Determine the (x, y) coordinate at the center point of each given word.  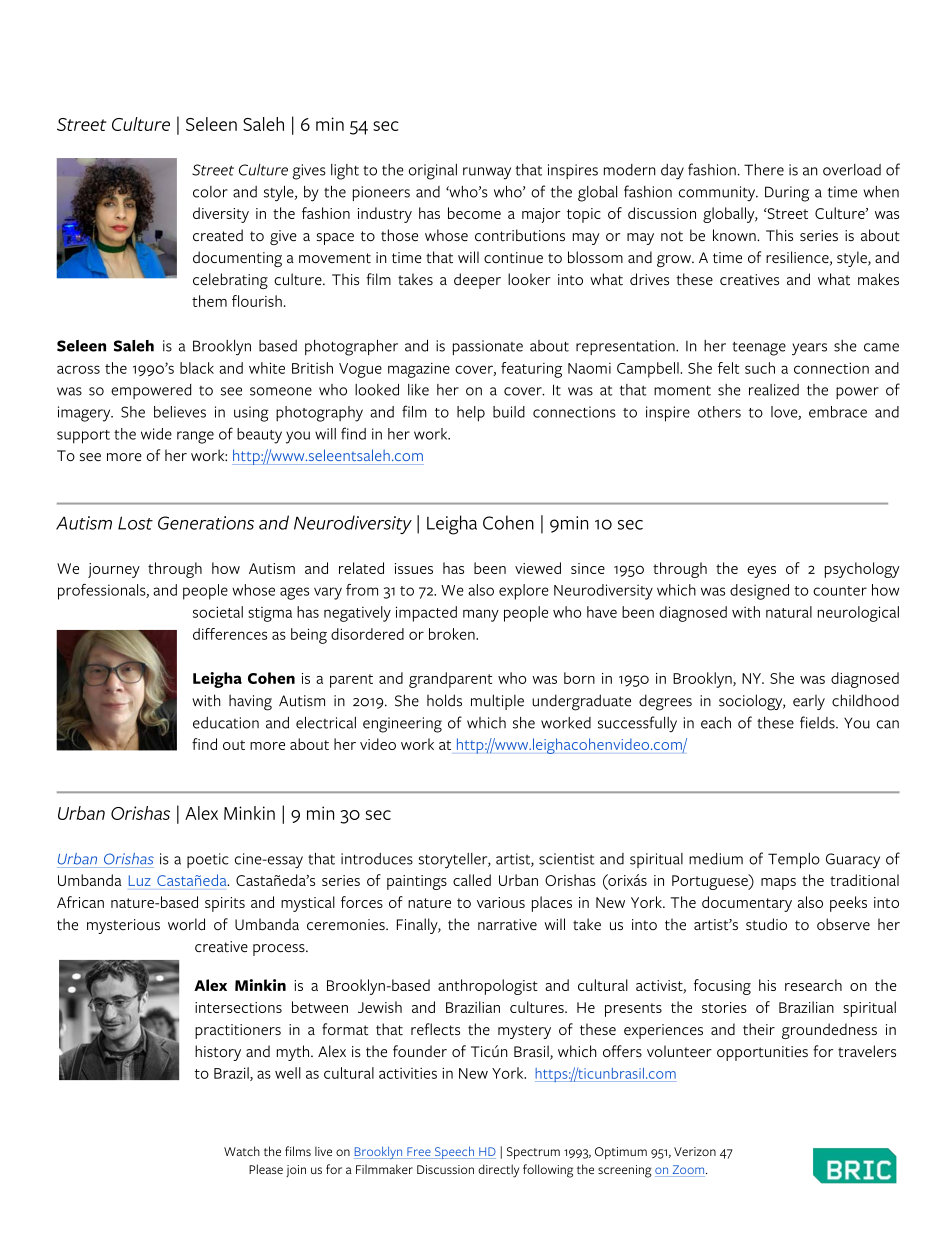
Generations (206, 523)
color (210, 192)
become (474, 213)
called (472, 880)
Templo (794, 860)
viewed (538, 568)
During (787, 194)
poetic (208, 860)
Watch (242, 1151)
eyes (761, 572)
